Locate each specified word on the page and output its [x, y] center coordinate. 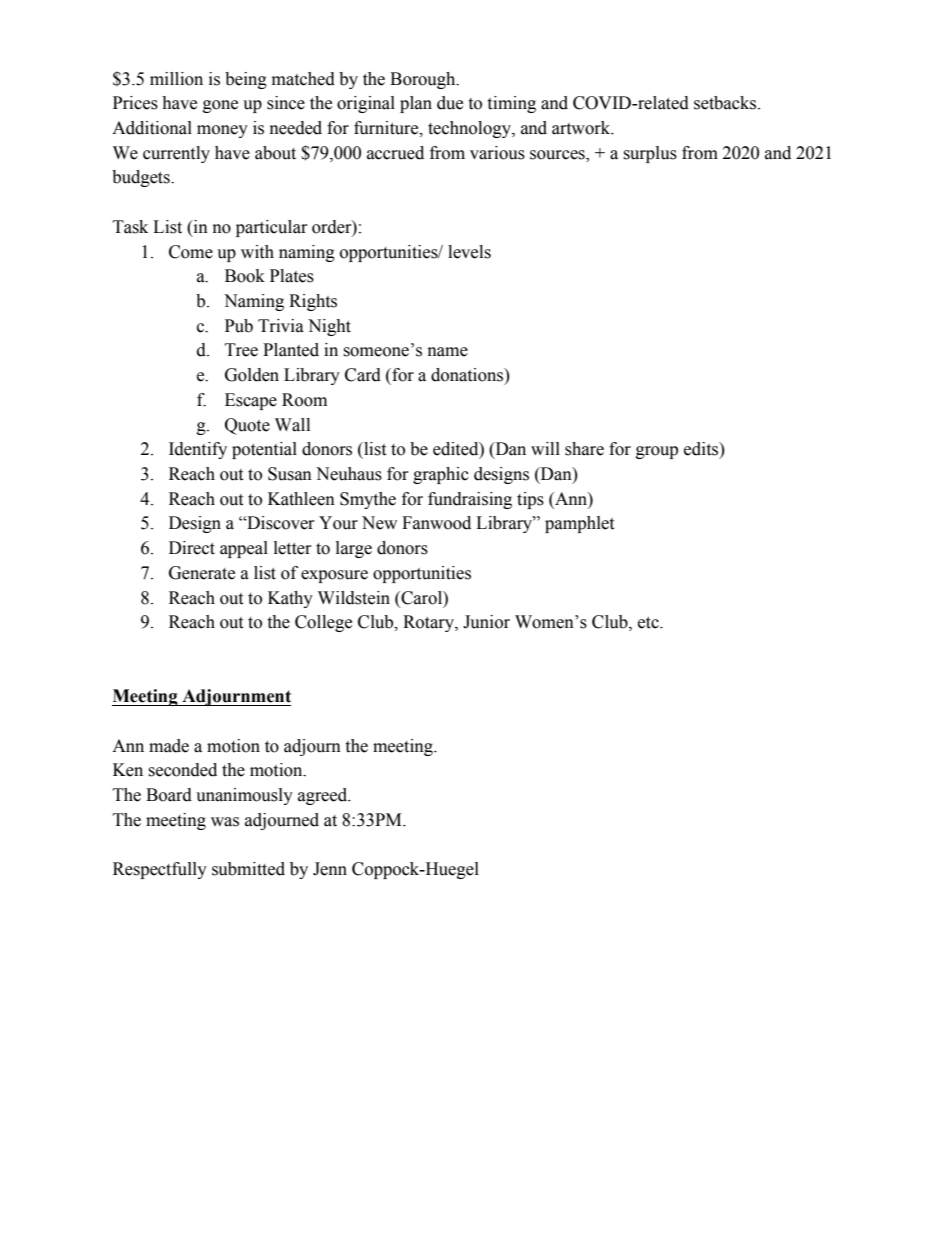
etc [649, 623]
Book [245, 276]
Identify [198, 450]
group [657, 452]
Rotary [429, 623]
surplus [650, 154]
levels [469, 252]
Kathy [290, 599]
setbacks [726, 103]
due [450, 103]
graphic [441, 475]
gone [220, 106]
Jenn [330, 869]
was [225, 822]
